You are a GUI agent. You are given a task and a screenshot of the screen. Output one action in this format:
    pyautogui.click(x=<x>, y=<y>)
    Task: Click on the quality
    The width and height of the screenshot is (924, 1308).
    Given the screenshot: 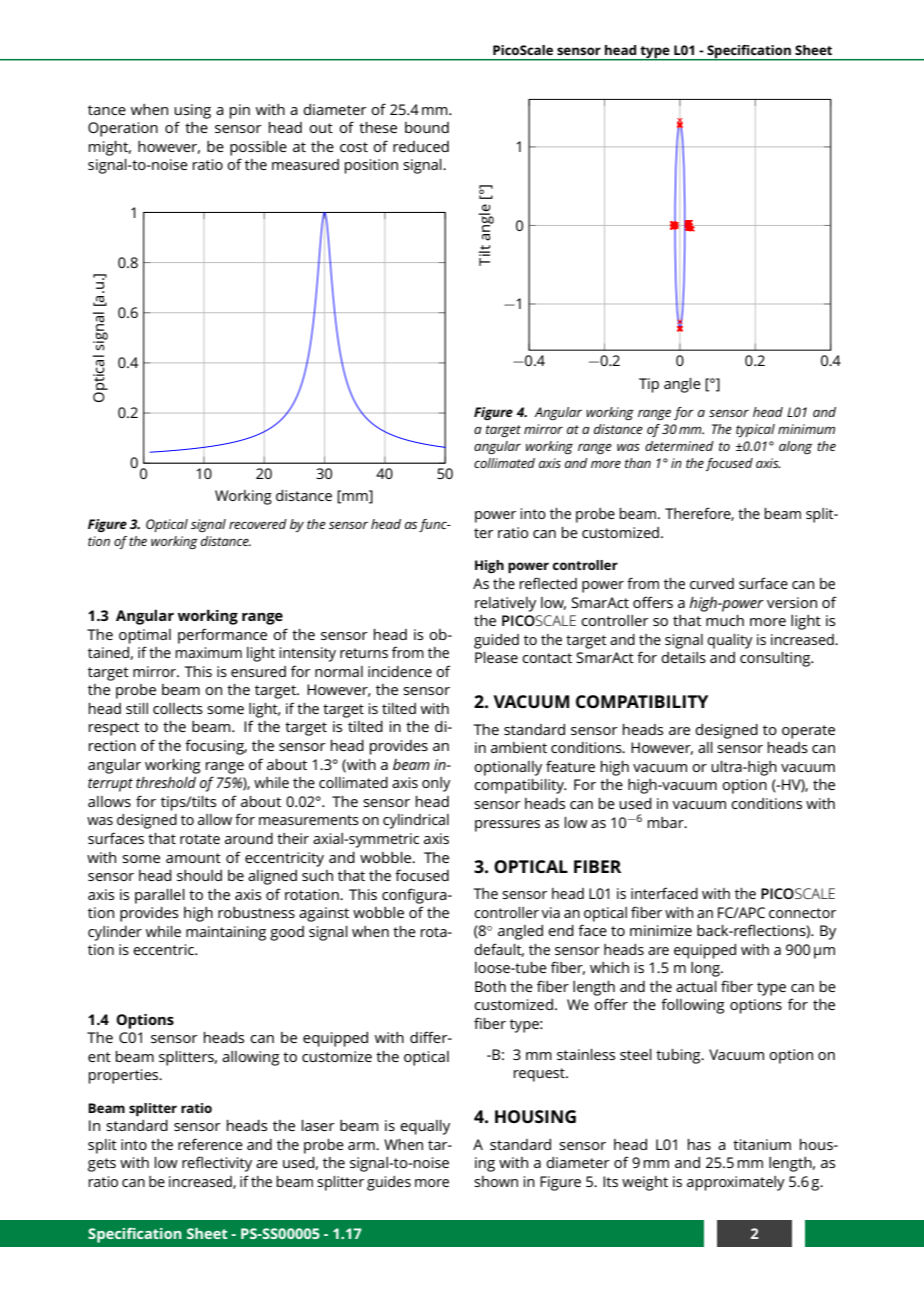 What is the action you would take?
    pyautogui.click(x=729, y=641)
